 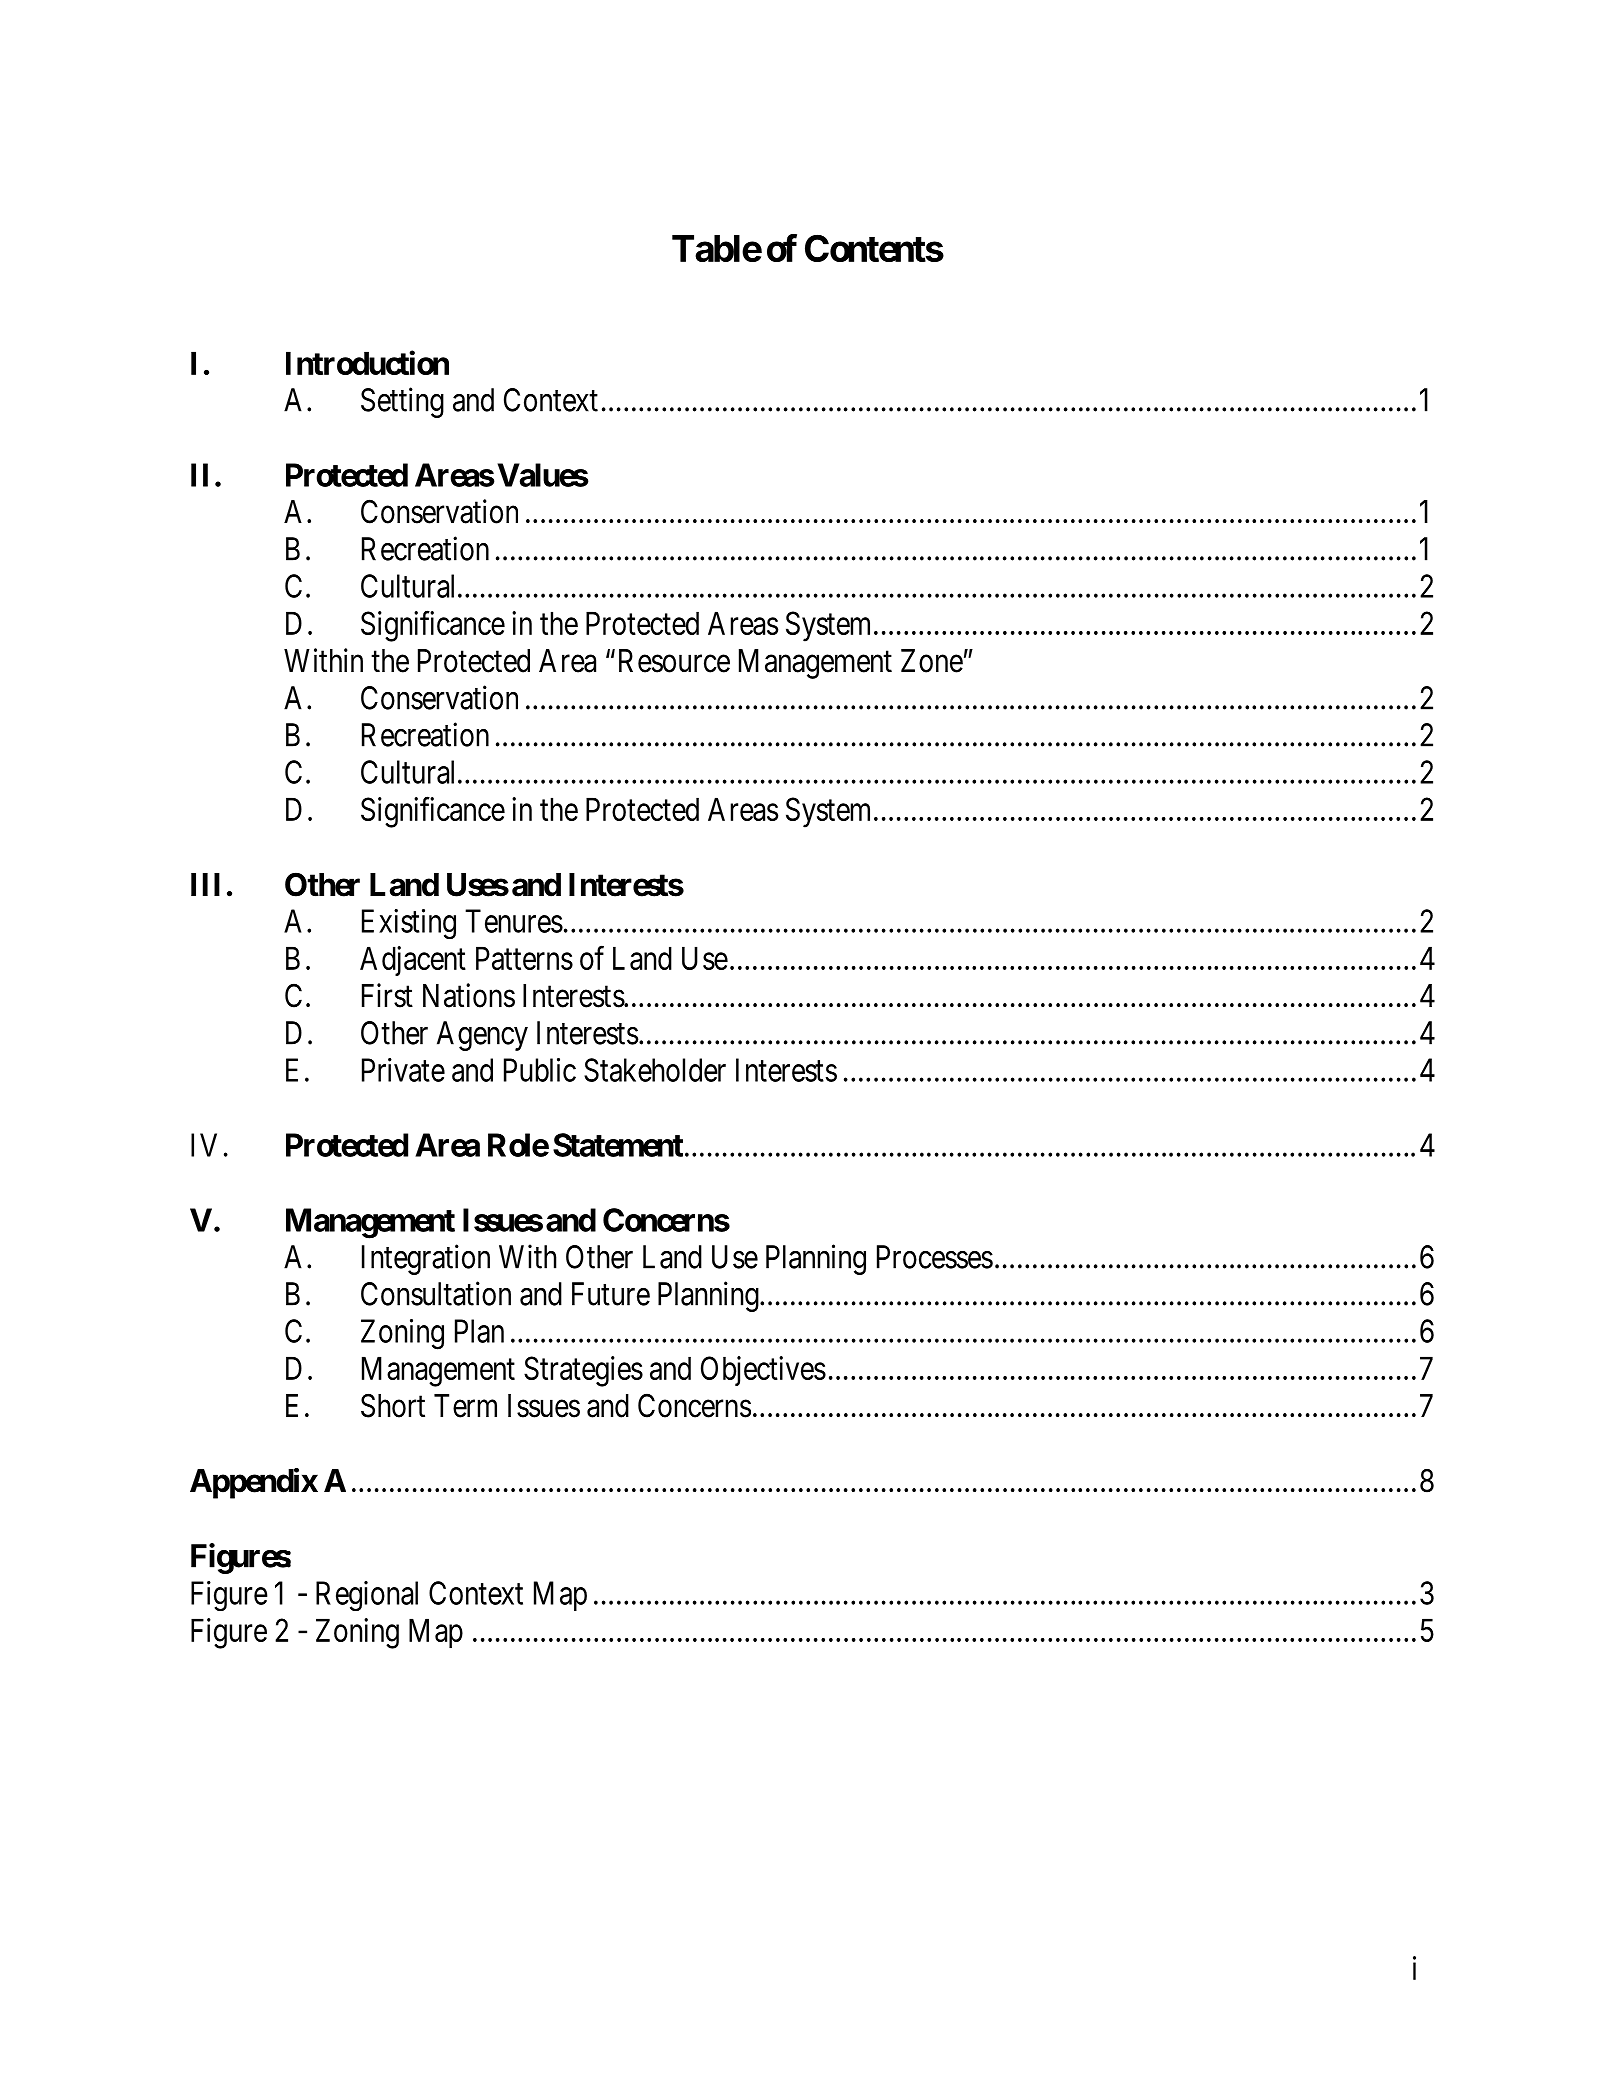 I want to click on Zone, so click(x=932, y=661).
